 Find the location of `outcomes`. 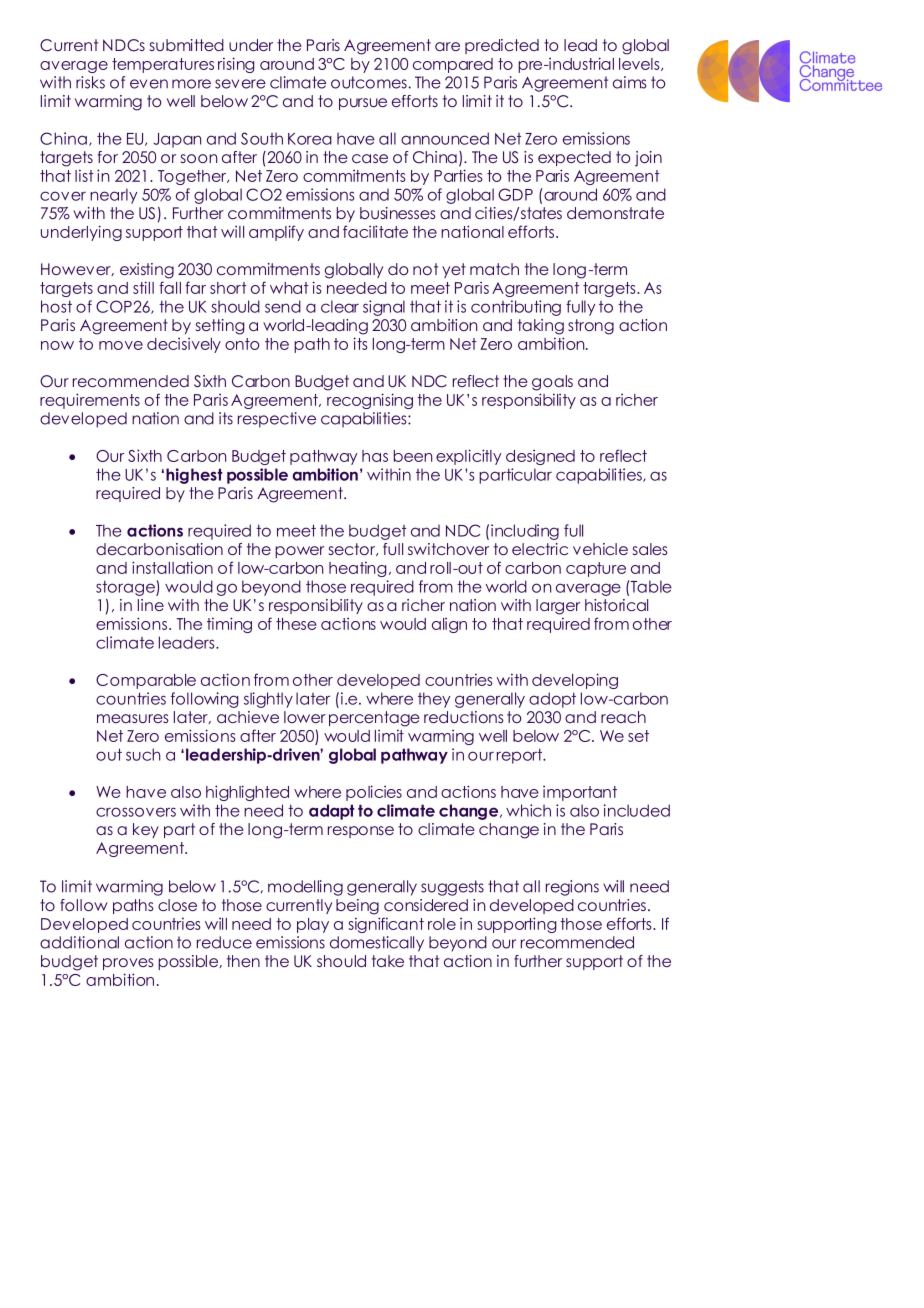

outcomes is located at coordinates (370, 82).
